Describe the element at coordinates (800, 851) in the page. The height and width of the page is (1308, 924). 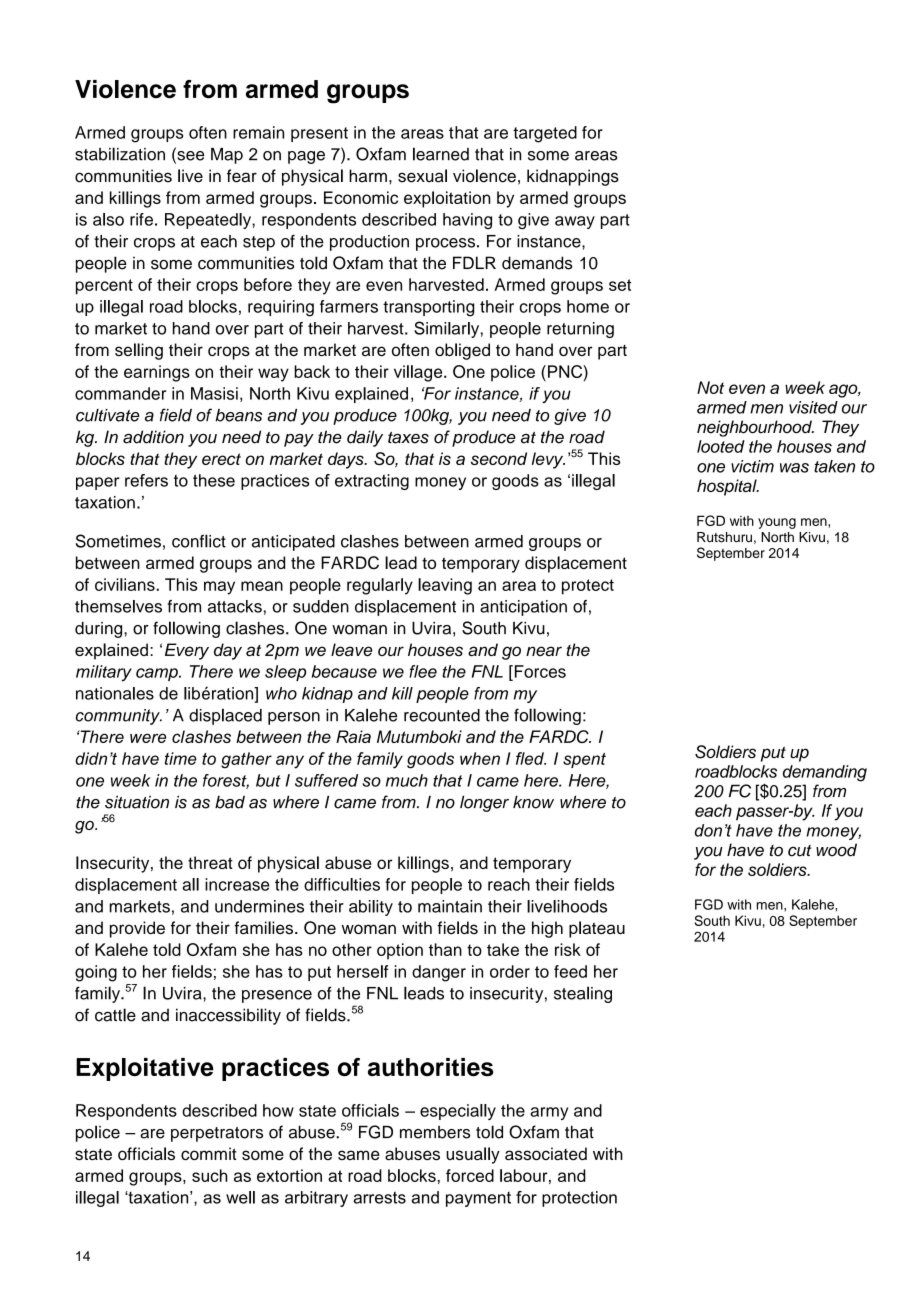
I see `cut` at that location.
